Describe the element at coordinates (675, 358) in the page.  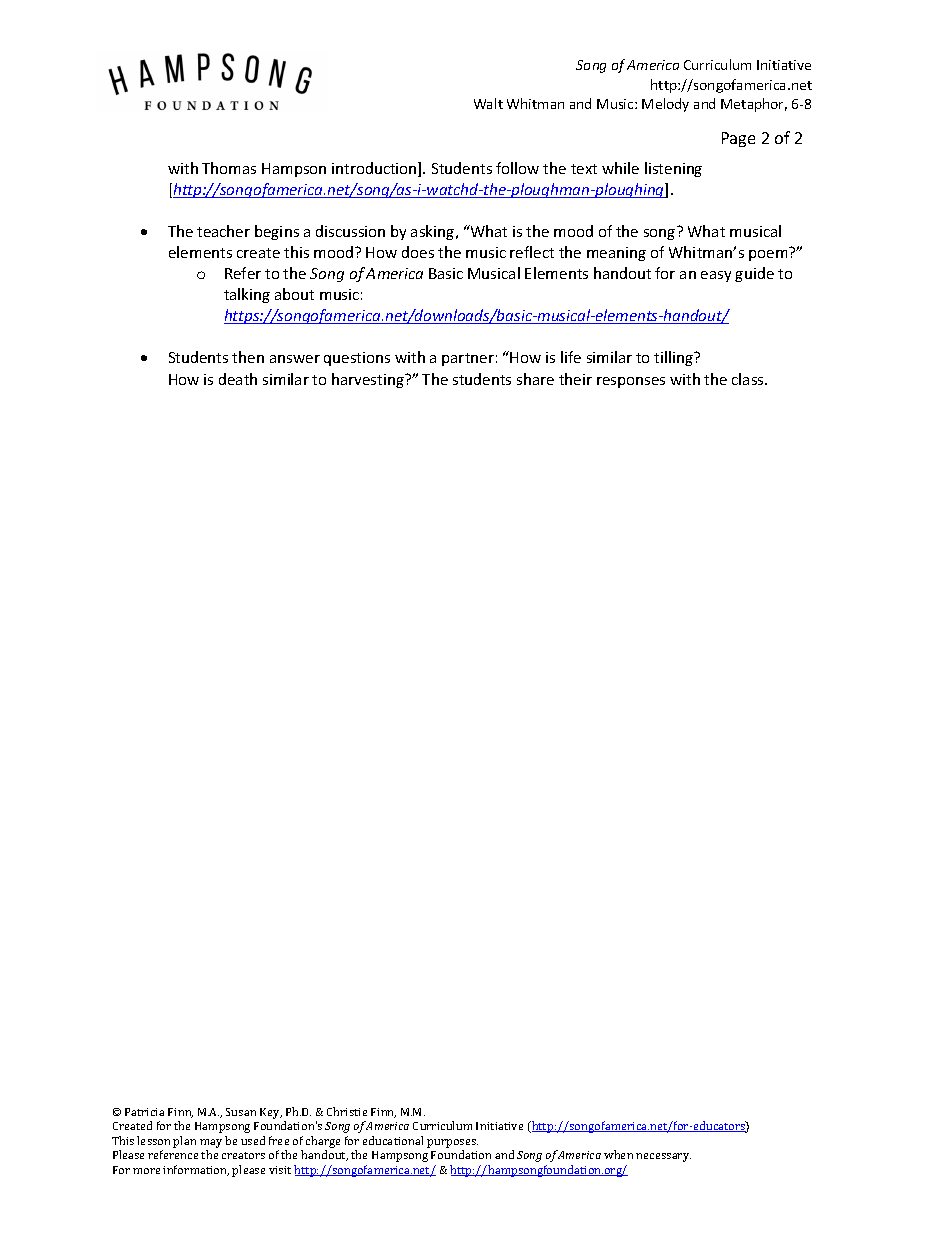
I see `tilling` at that location.
